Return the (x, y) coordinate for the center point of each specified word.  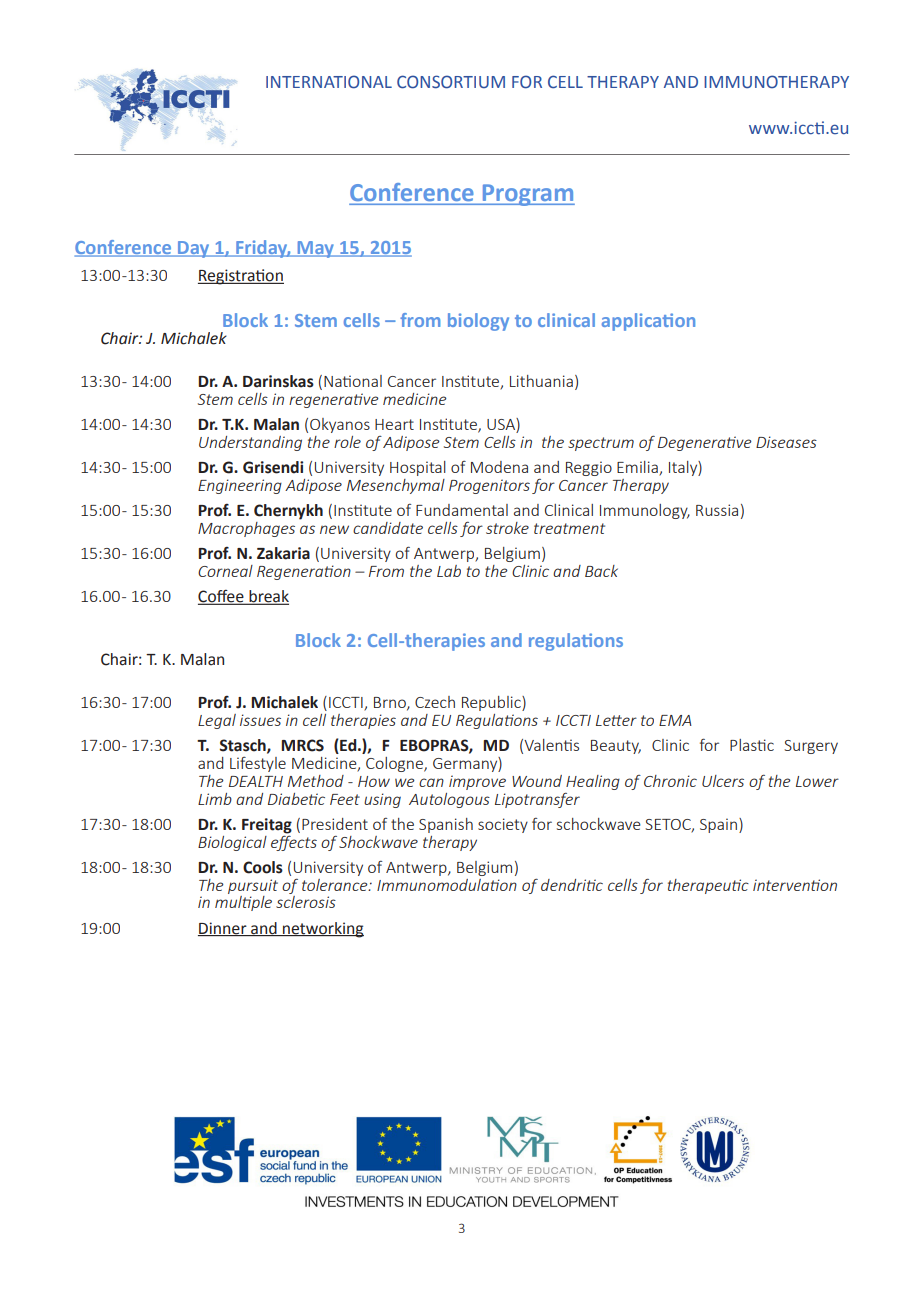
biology (478, 322)
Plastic (752, 745)
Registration (241, 277)
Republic (492, 703)
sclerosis (306, 902)
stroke (507, 528)
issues (260, 720)
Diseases (786, 442)
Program (527, 195)
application (648, 322)
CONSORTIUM (451, 82)
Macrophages (246, 529)
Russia (717, 510)
